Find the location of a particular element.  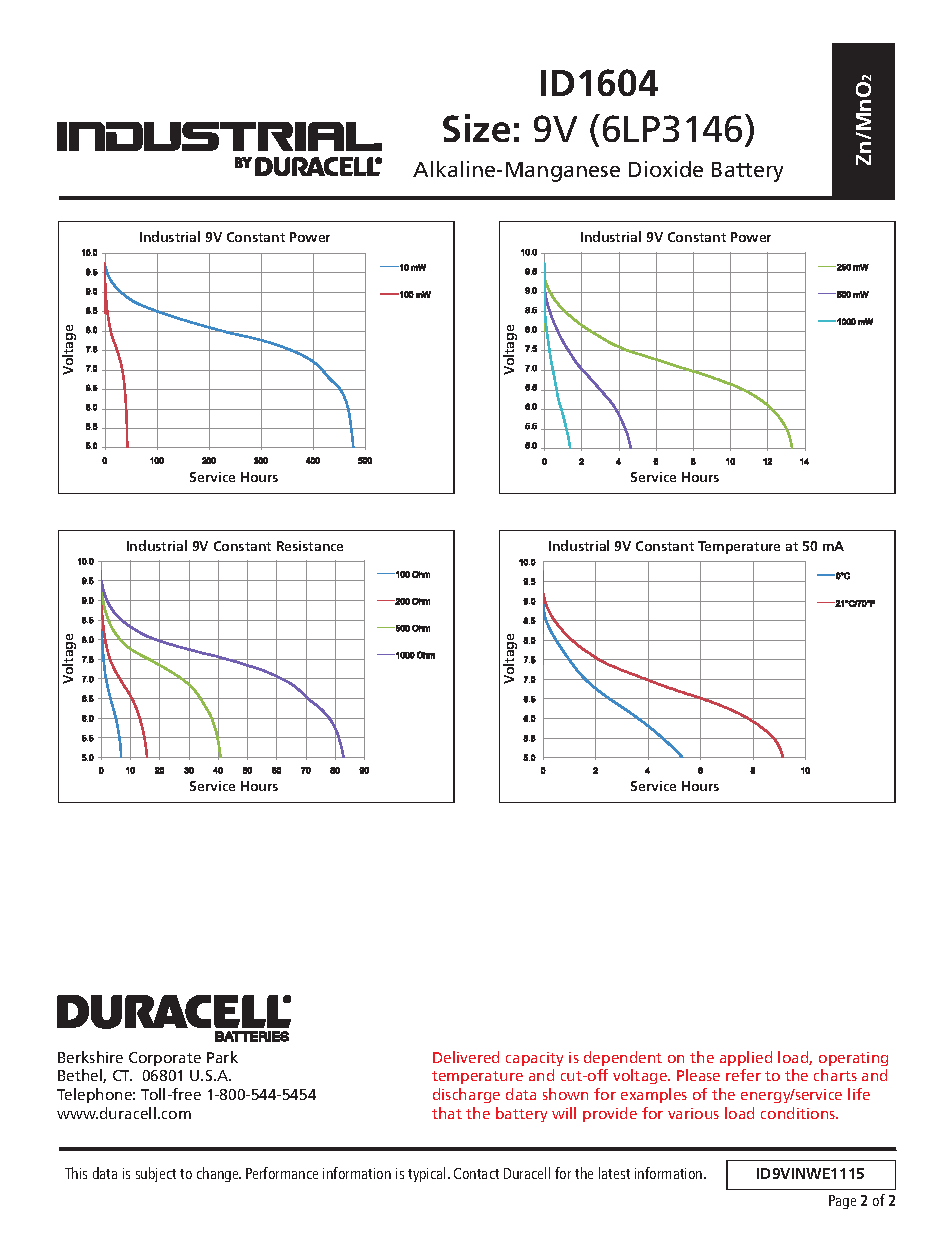

applied is located at coordinates (746, 1058).
